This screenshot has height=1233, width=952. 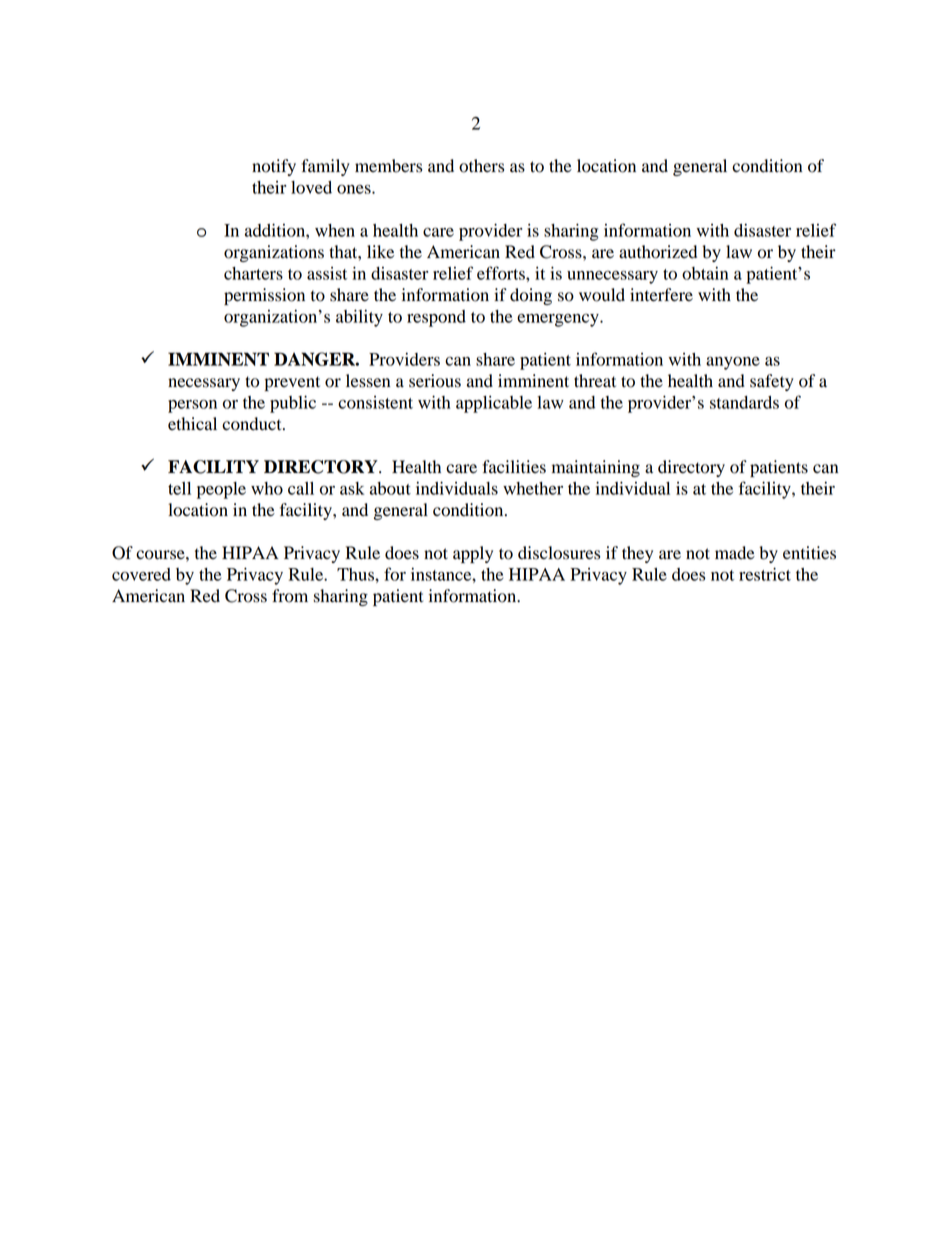 I want to click on from, so click(x=290, y=596).
